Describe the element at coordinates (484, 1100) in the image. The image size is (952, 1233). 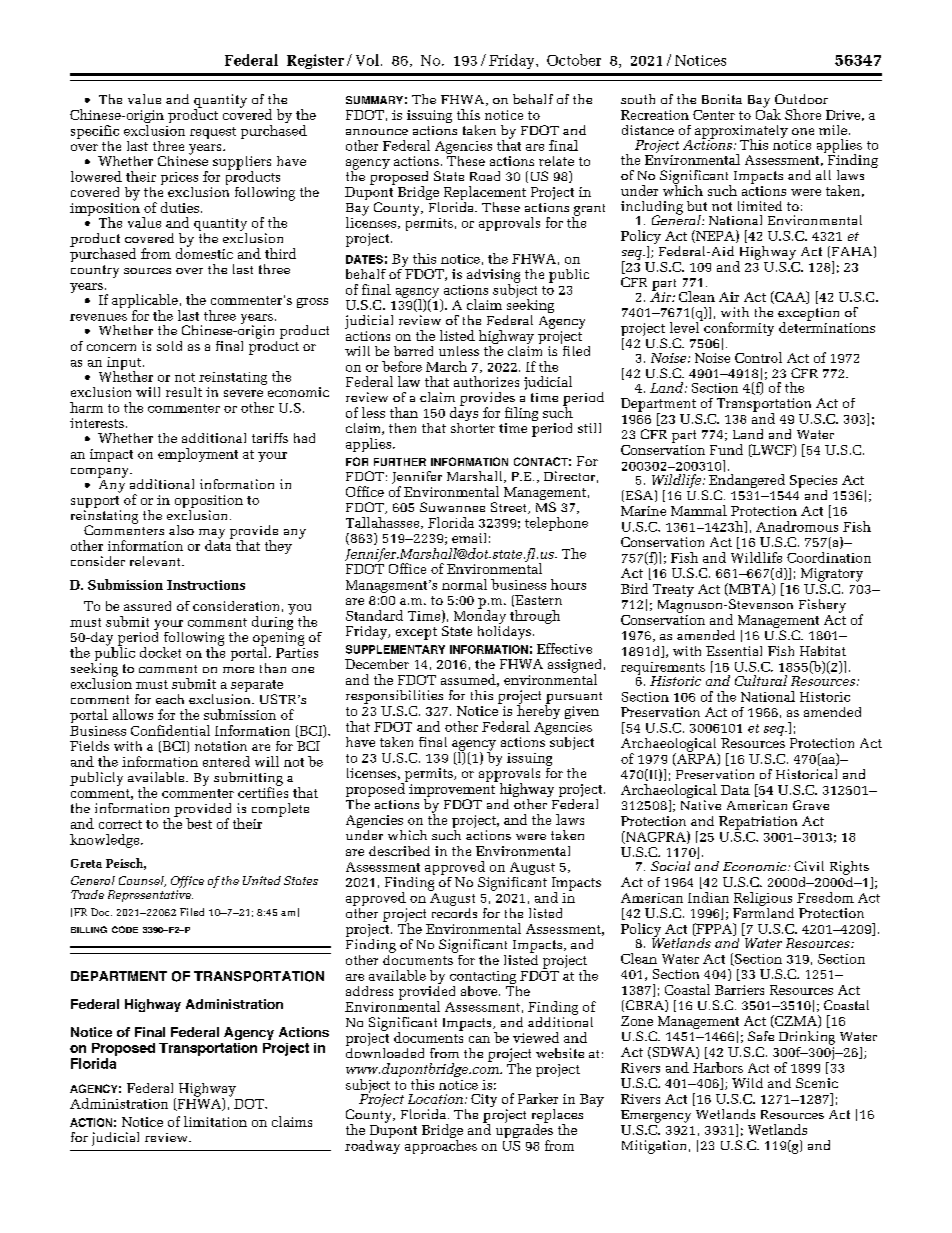
I see `City` at that location.
